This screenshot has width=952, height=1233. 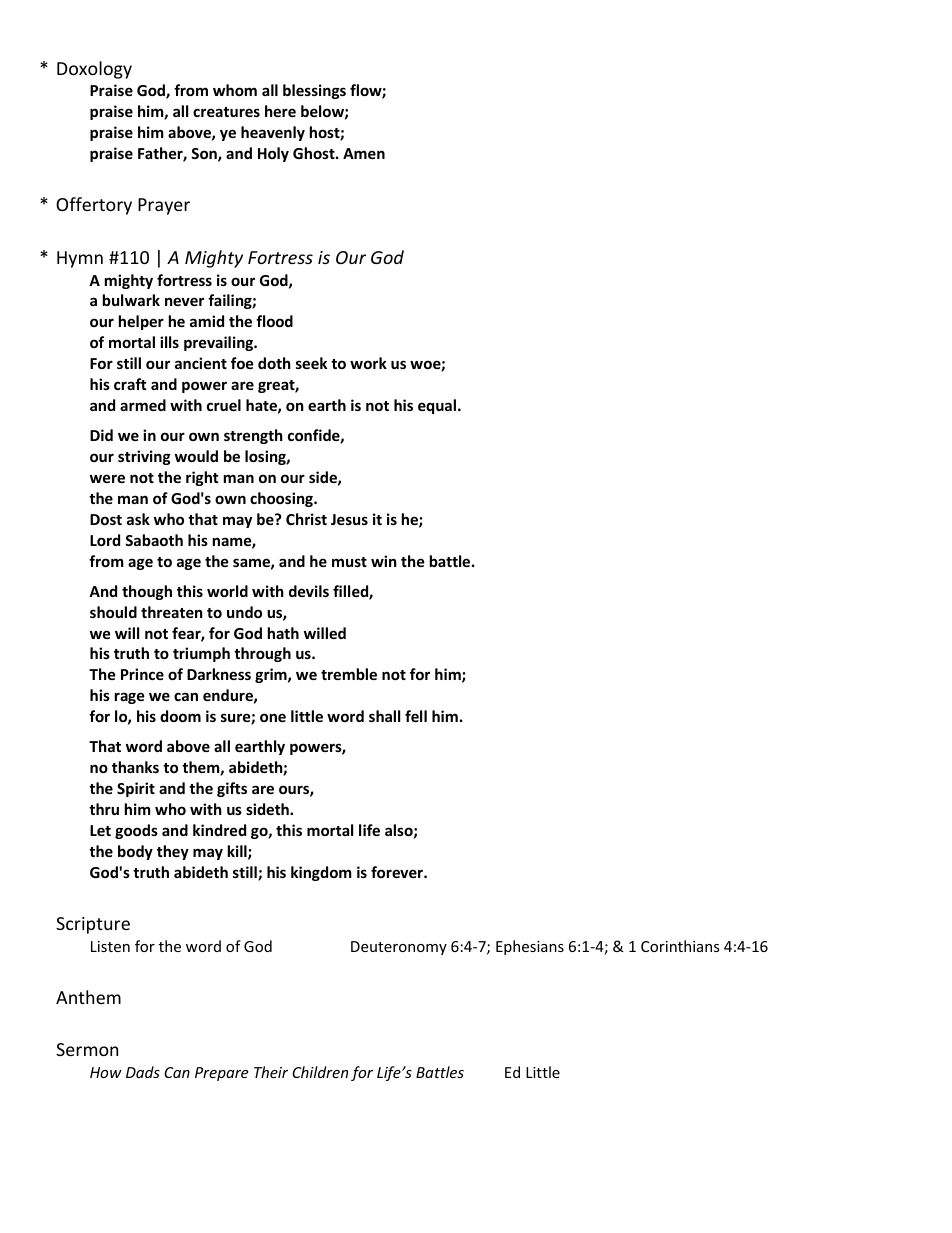 What do you see at coordinates (349, 674) in the screenshot?
I see `tremble` at bounding box center [349, 674].
